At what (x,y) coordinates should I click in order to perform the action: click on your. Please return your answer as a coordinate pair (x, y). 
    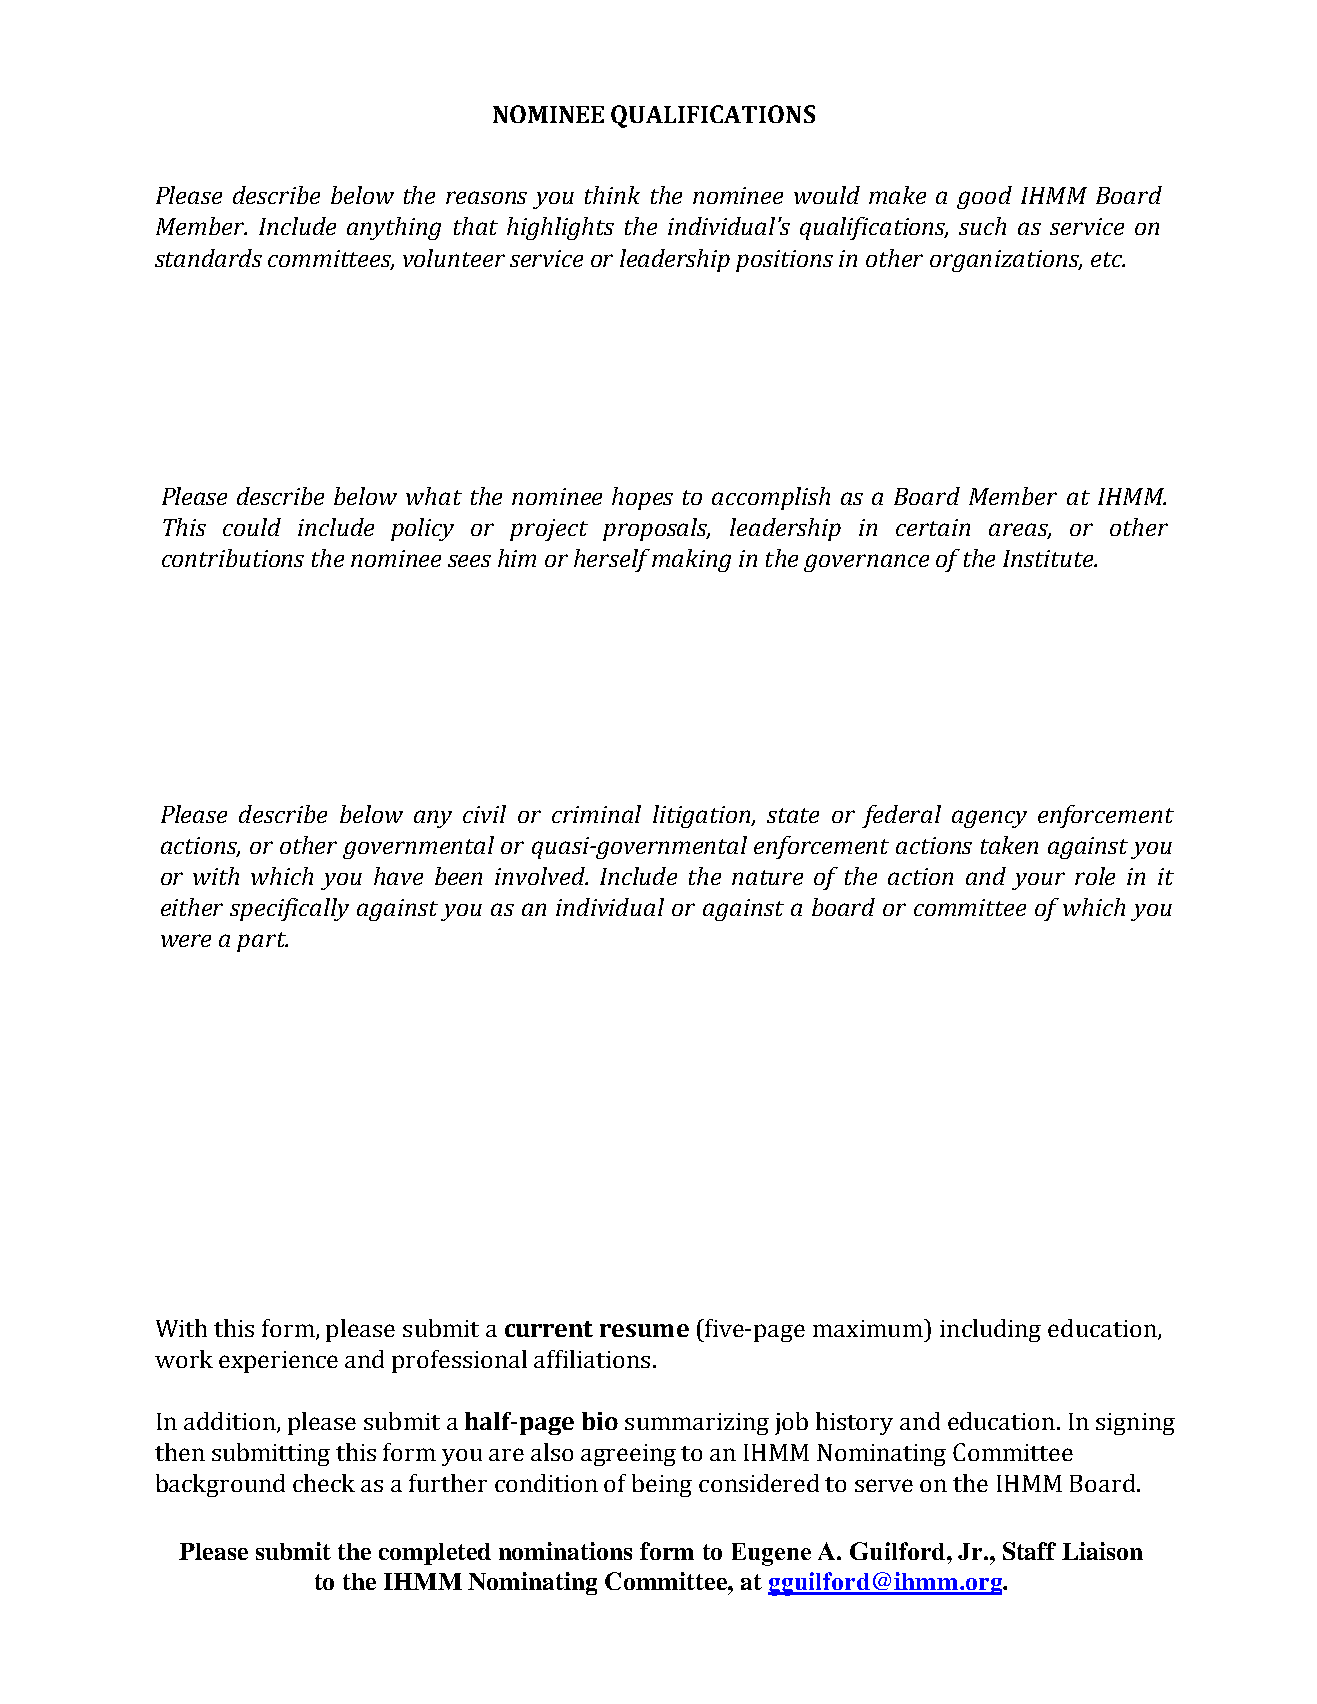
    Looking at the image, I should click on (1038, 881).
